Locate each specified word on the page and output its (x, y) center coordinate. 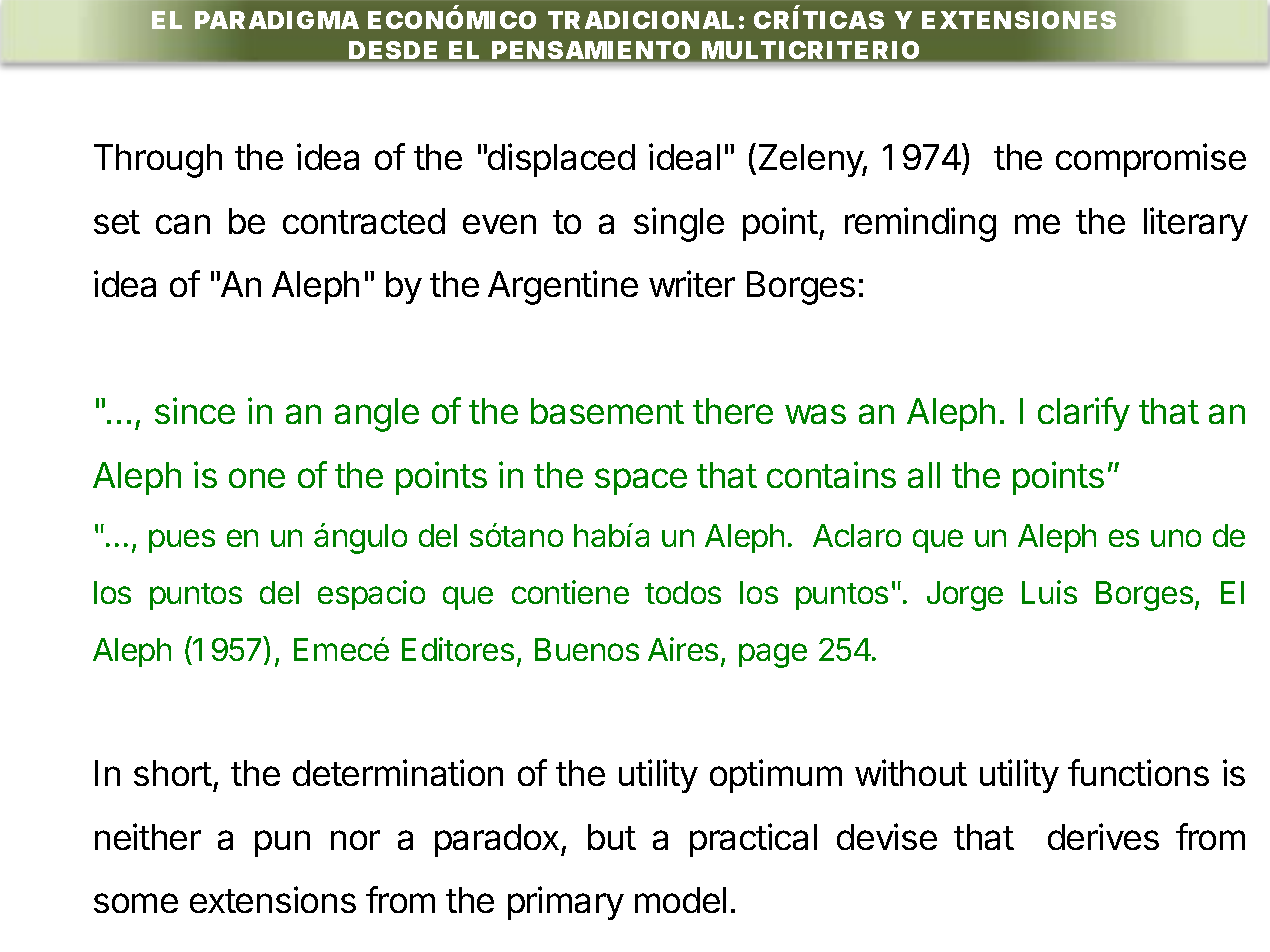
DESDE (393, 50)
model (680, 900)
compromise (1151, 160)
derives (1103, 836)
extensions (273, 899)
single (679, 224)
